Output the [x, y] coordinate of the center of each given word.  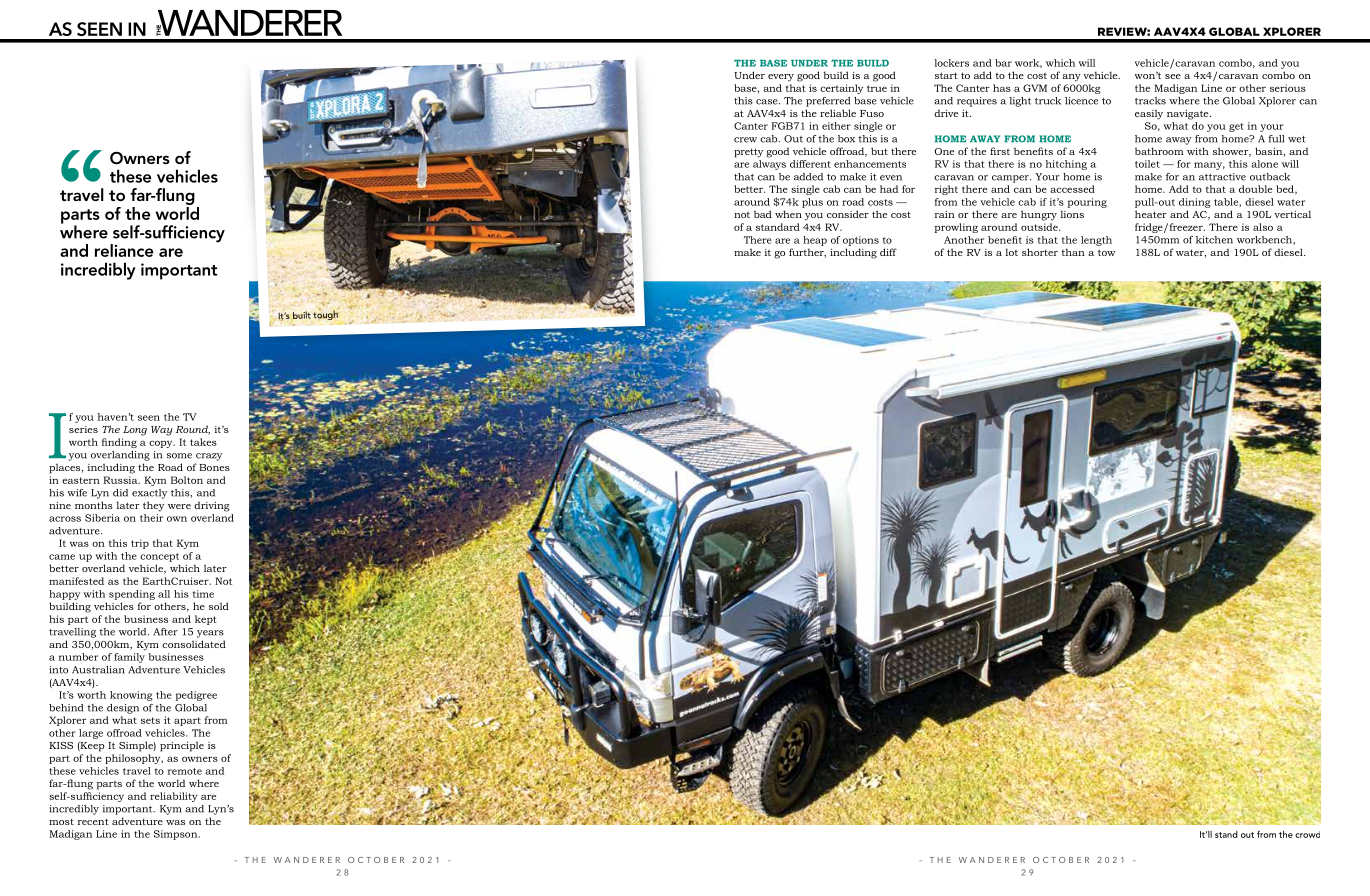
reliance [124, 250]
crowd [1307, 834]
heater [1151, 214]
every [781, 78]
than [1073, 252]
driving [212, 506]
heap [815, 241]
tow [1106, 252]
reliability [174, 797]
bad [763, 214]
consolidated [194, 644]
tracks [1150, 101]
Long [135, 431]
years [210, 634]
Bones [214, 467]
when [788, 214]
